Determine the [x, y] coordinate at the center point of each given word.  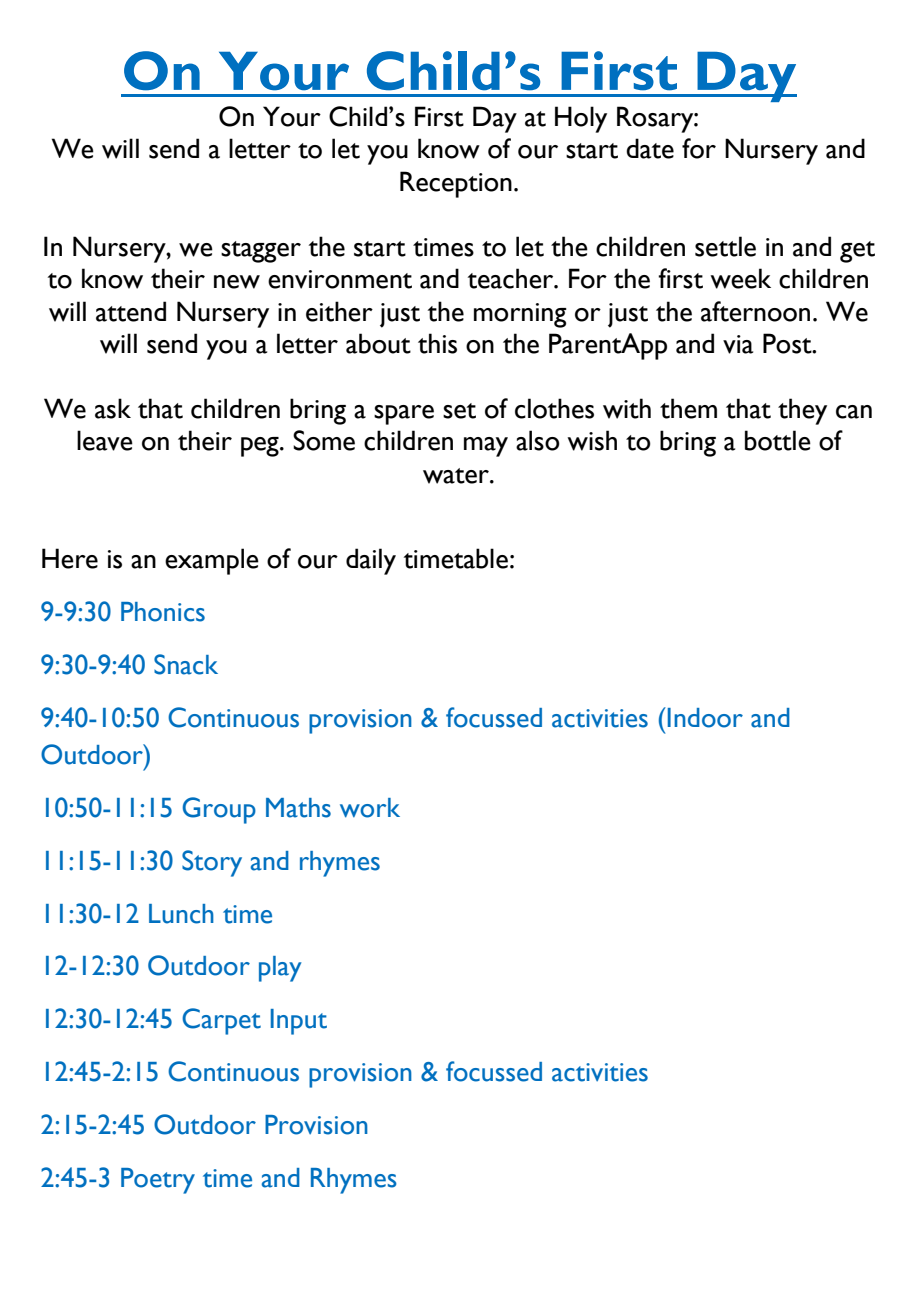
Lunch [181, 914]
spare [404, 415]
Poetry [158, 1181]
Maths [298, 808]
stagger [261, 252]
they [802, 411]
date [650, 148]
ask [113, 408]
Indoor [705, 718]
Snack [186, 664]
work [370, 808]
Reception [456, 184]
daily [371, 561]
